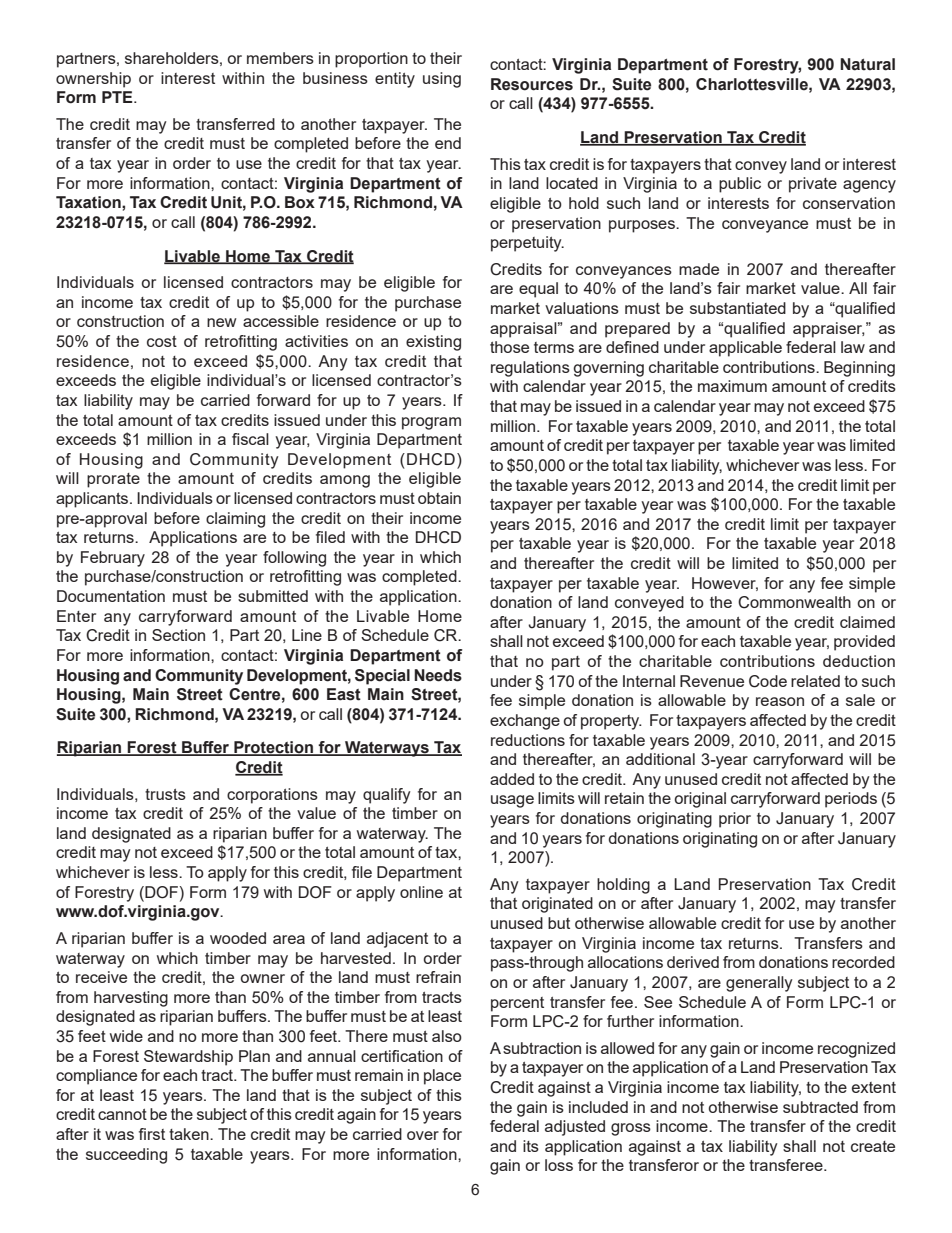  Describe the element at coordinates (867, 64) in the page. I see `Natural` at that location.
